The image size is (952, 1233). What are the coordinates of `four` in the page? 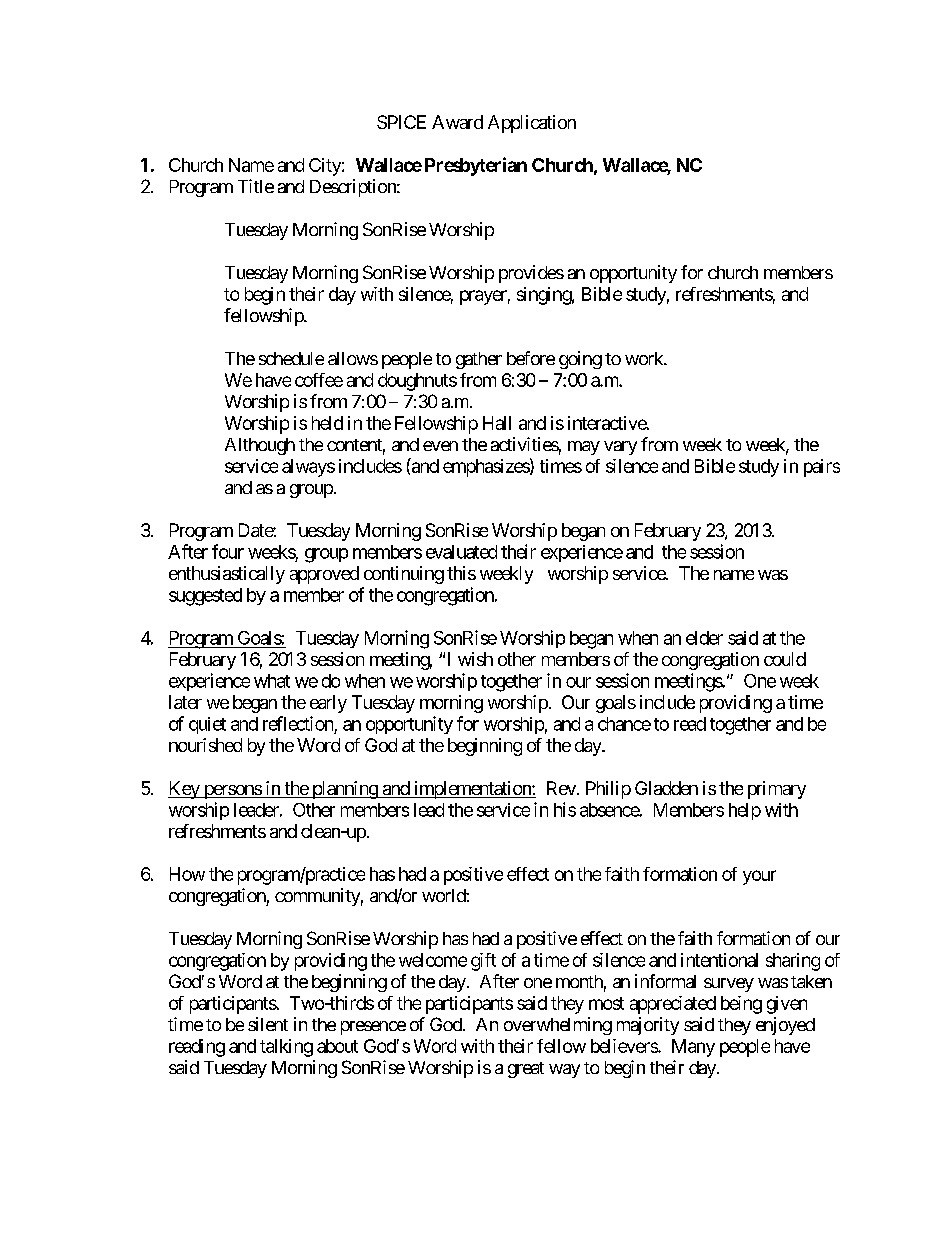 It's located at (228, 551).
